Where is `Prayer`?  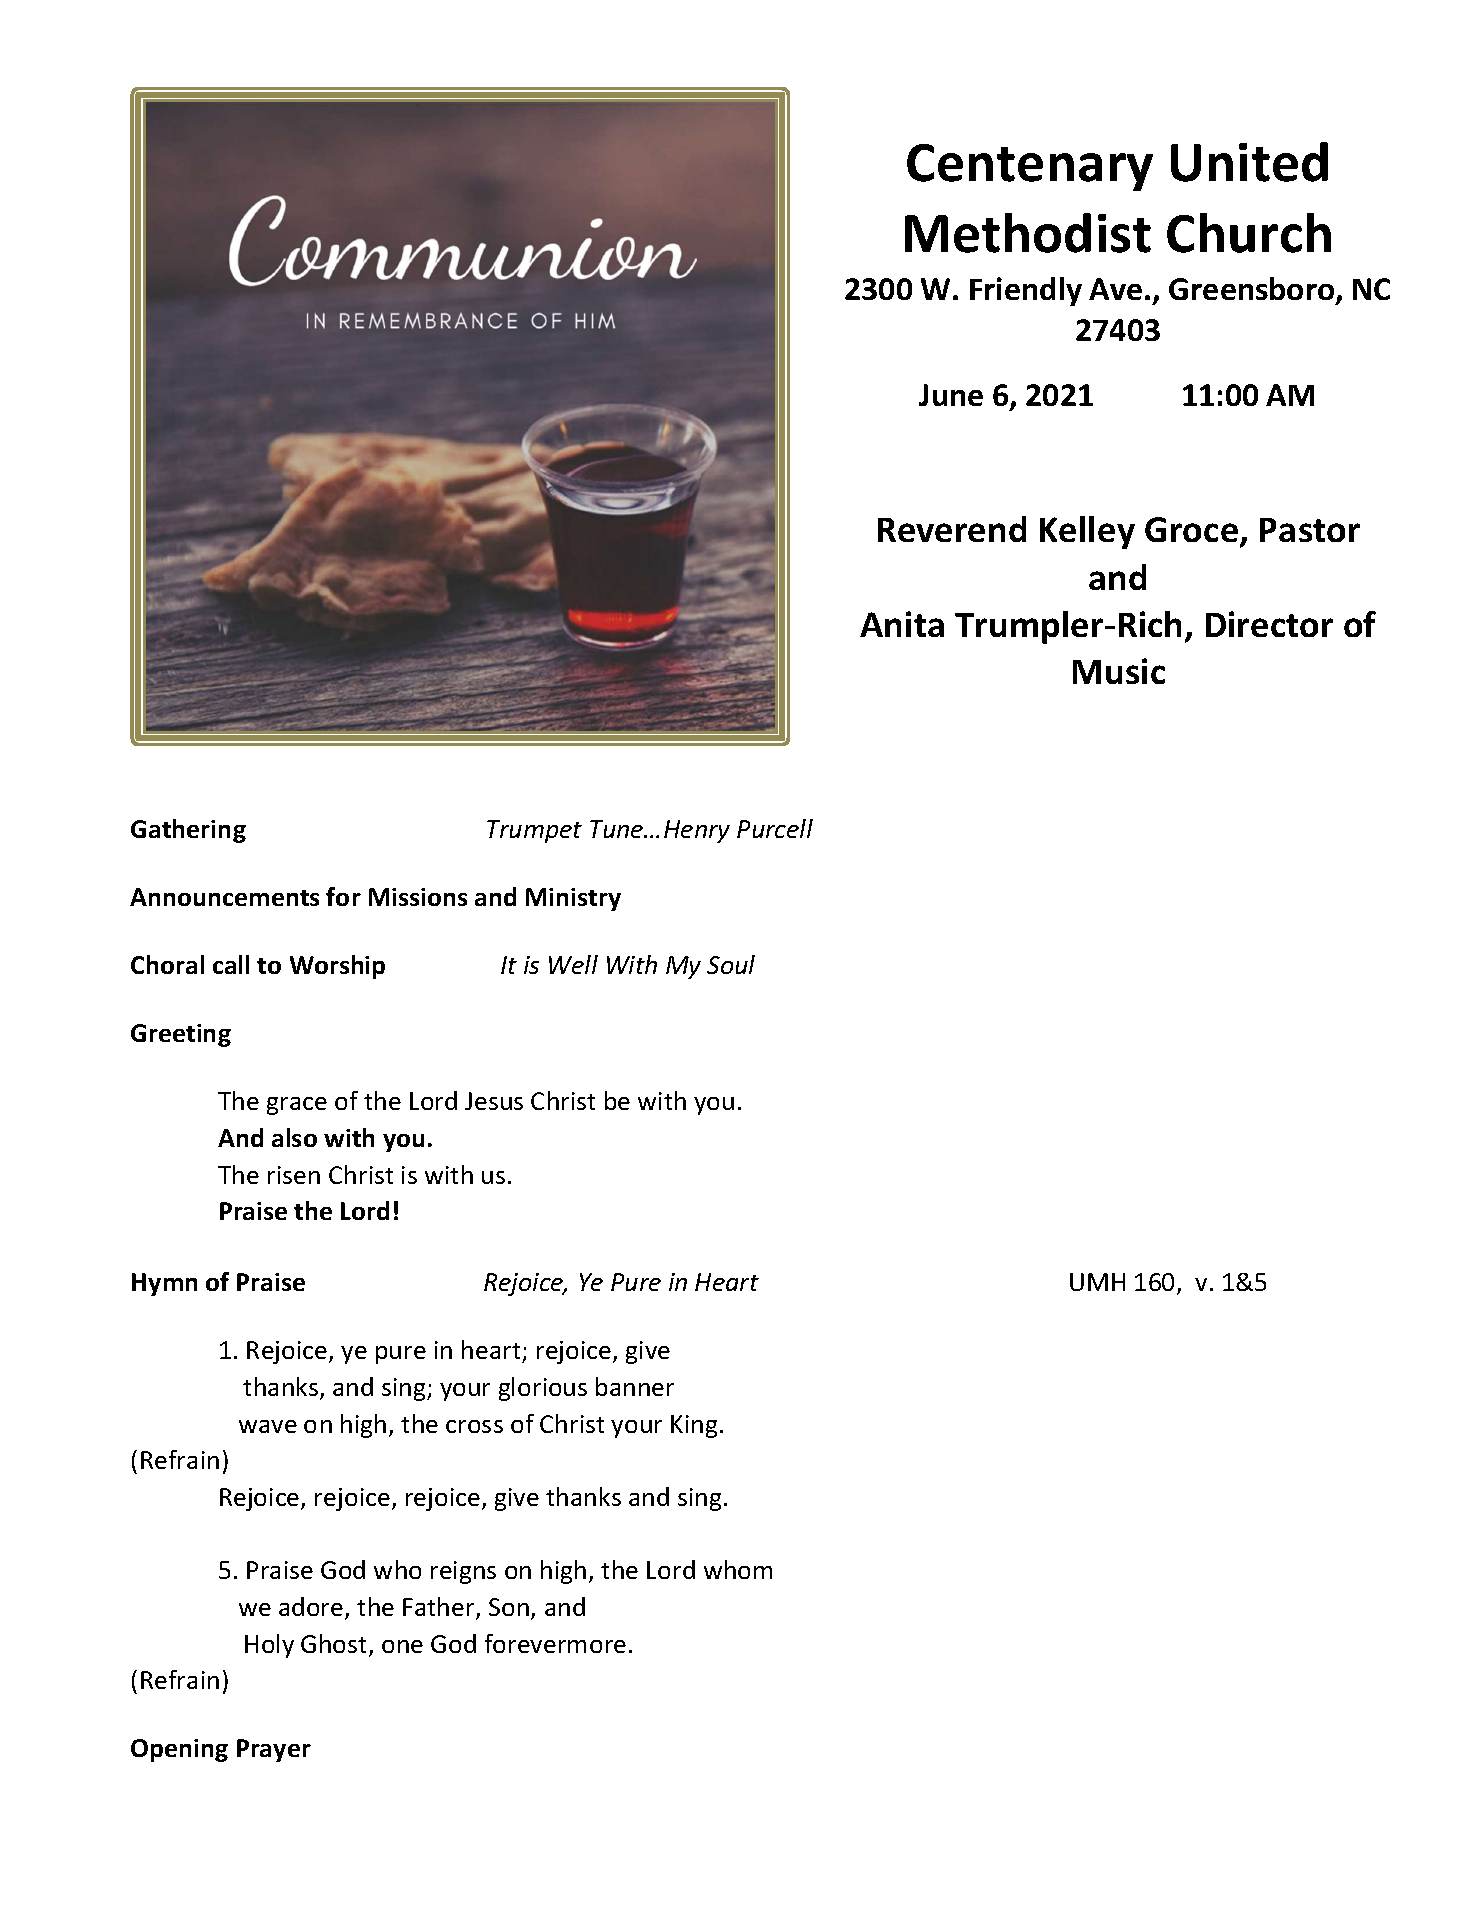 Prayer is located at coordinates (274, 1750).
